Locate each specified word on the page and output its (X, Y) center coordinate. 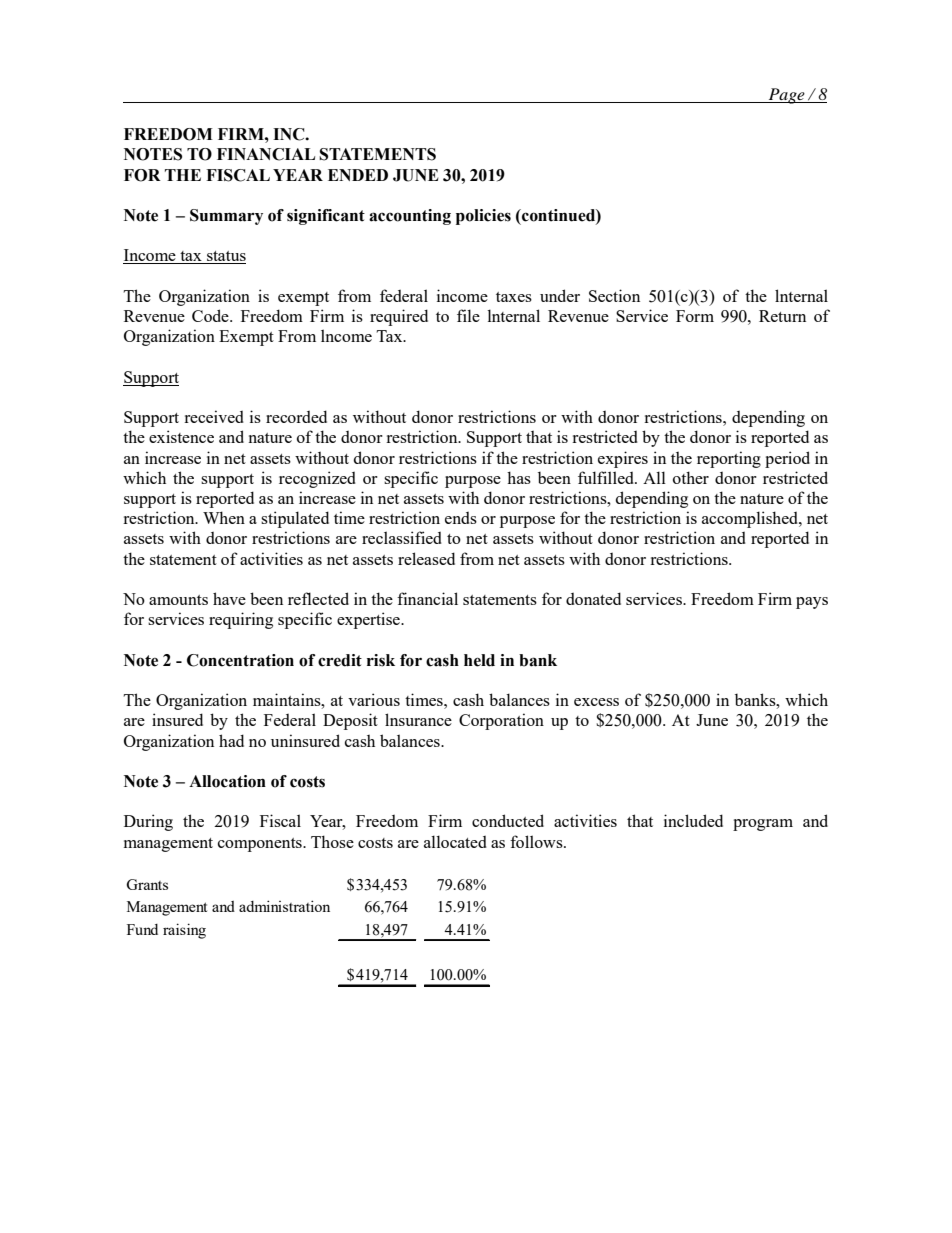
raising (184, 931)
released (426, 558)
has (519, 477)
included (693, 820)
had (231, 740)
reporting (729, 459)
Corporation (501, 721)
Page (786, 96)
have (229, 598)
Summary (226, 217)
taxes (514, 297)
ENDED (358, 175)
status (225, 257)
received (214, 416)
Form (695, 316)
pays (812, 603)
